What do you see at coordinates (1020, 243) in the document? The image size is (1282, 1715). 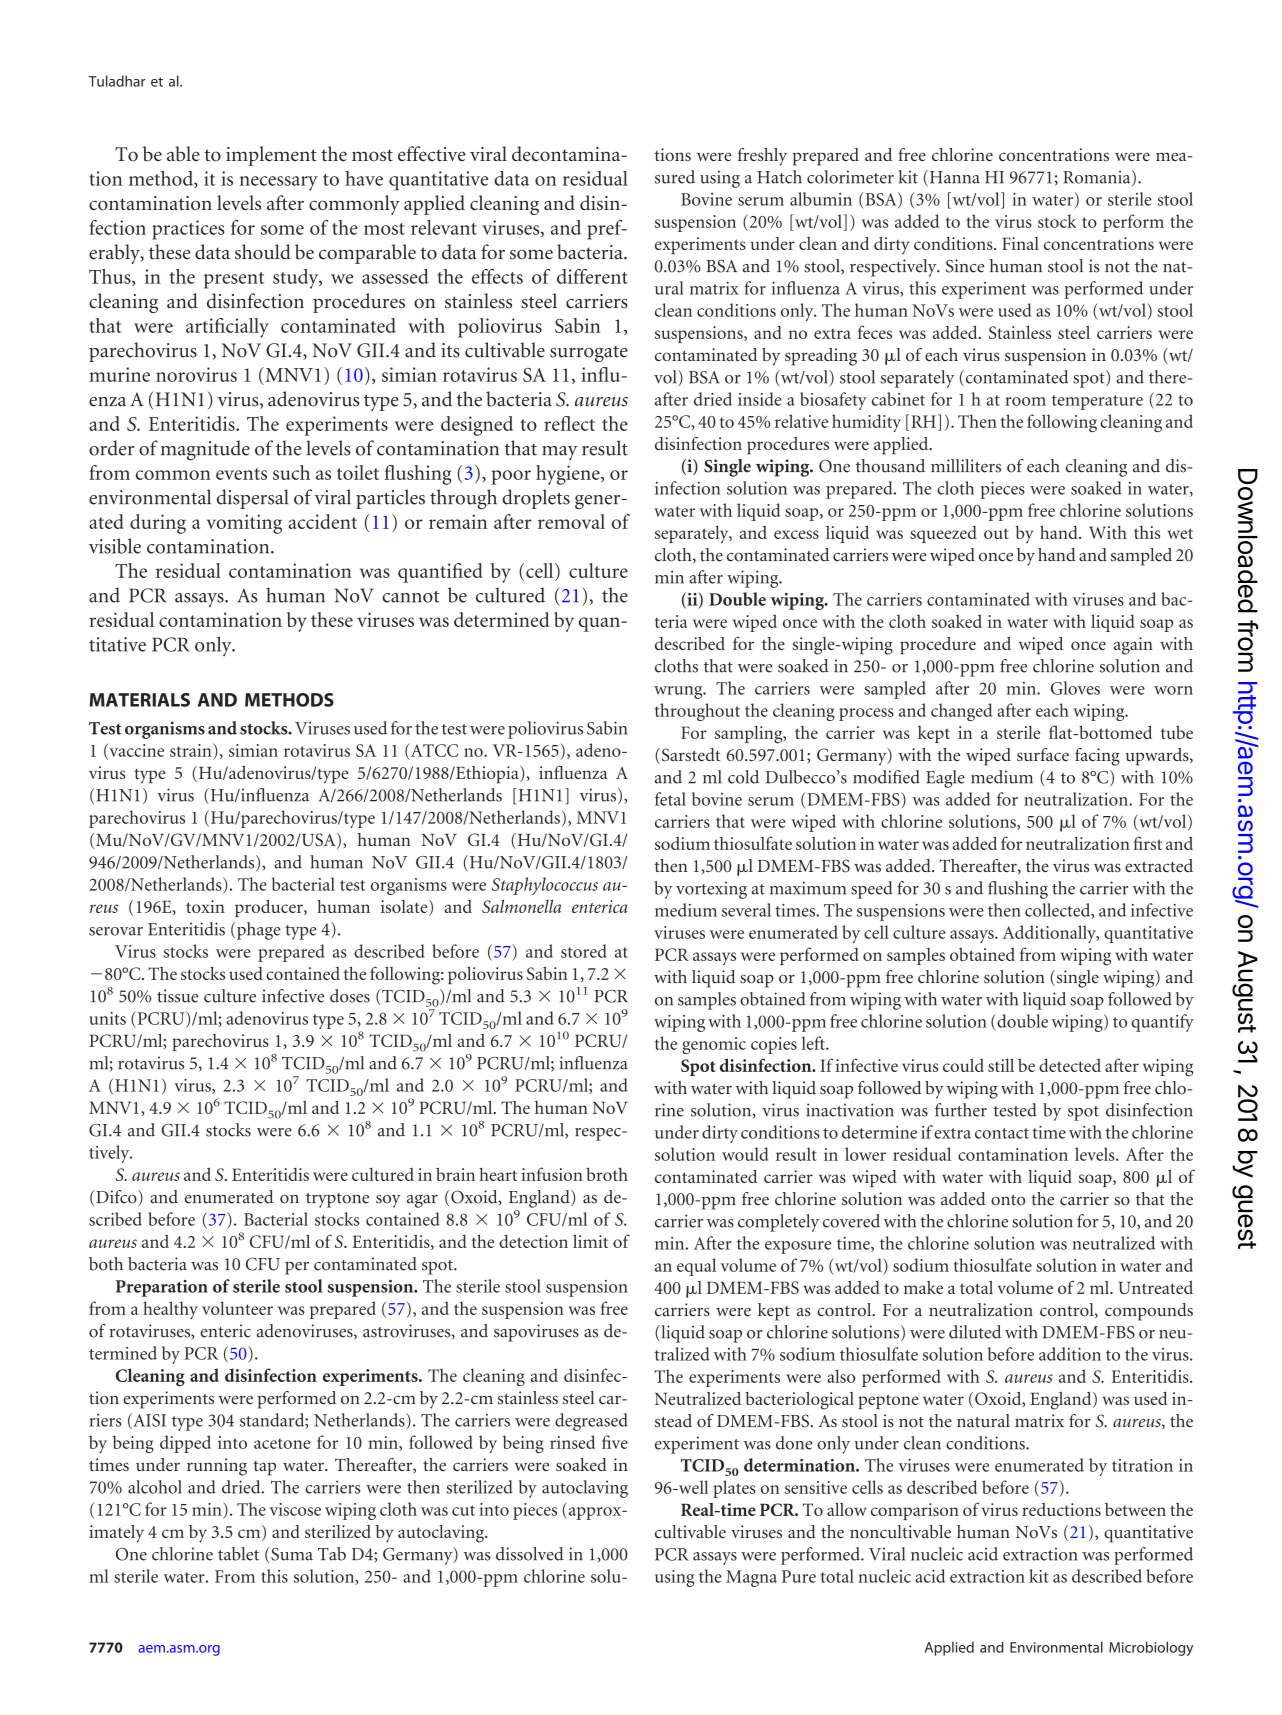 I see `Final` at bounding box center [1020, 243].
